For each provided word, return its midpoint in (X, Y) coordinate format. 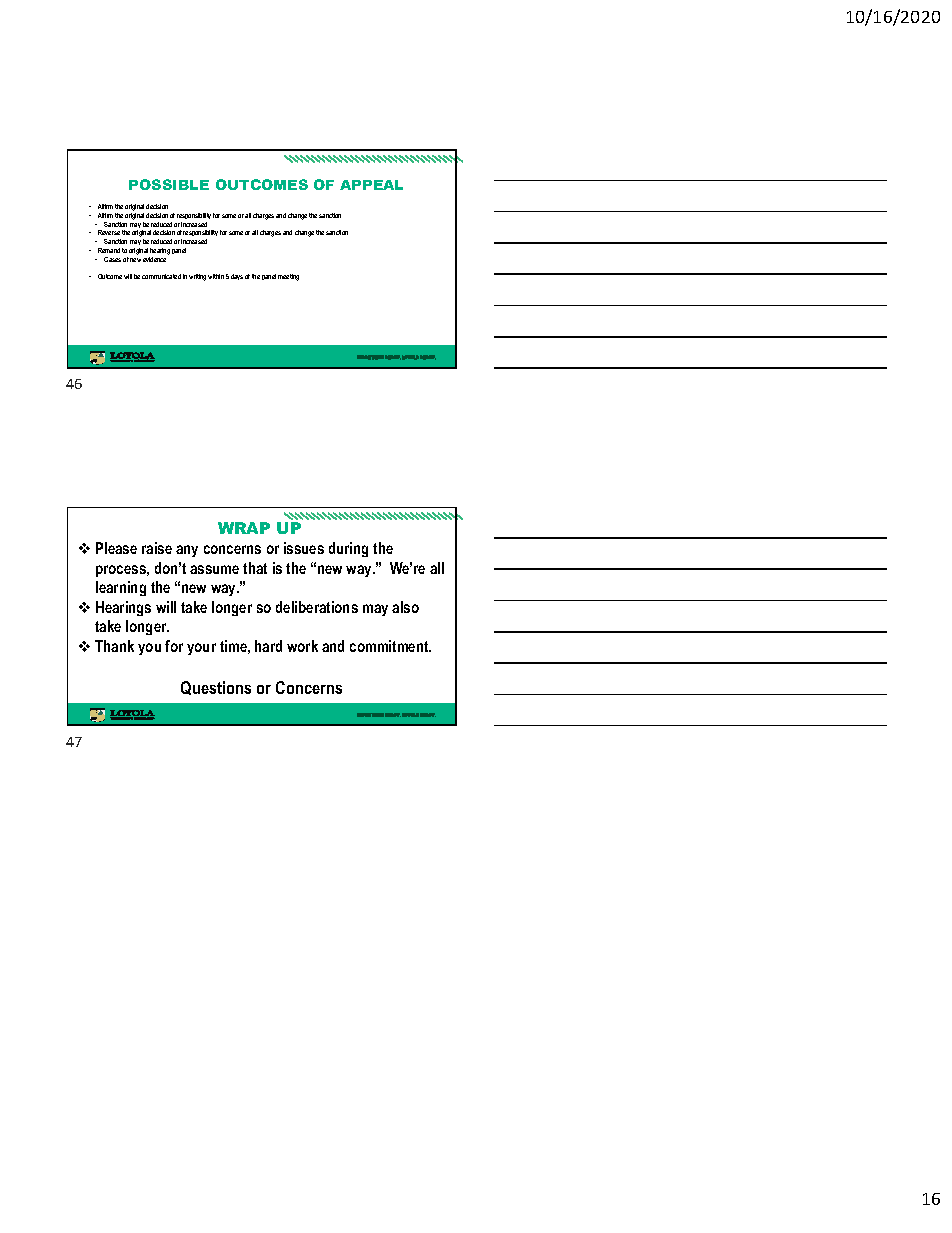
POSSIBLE (169, 184)
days (237, 277)
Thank (114, 646)
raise (157, 548)
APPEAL (371, 185)
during (348, 549)
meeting (288, 277)
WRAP (244, 528)
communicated (161, 276)
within (216, 276)
